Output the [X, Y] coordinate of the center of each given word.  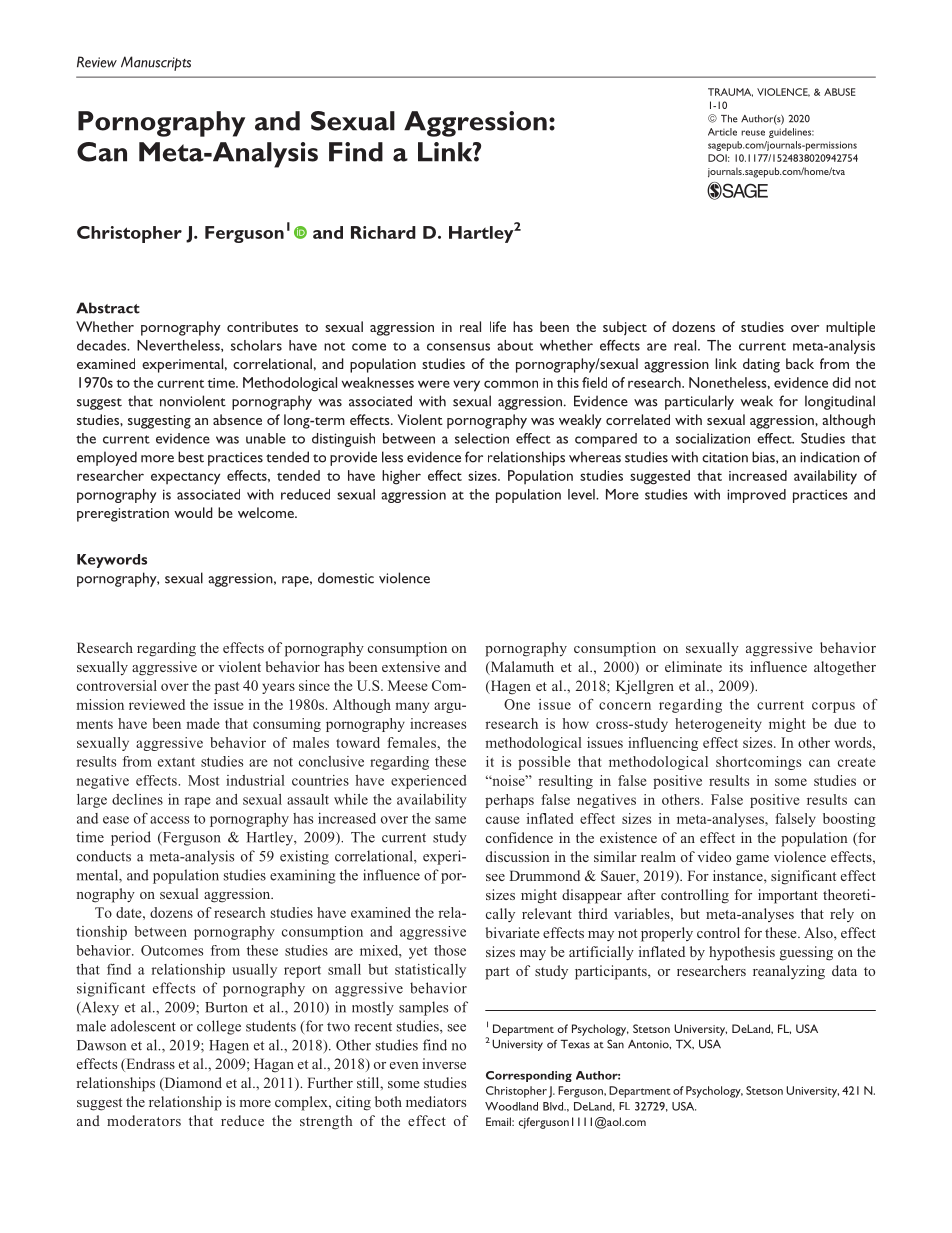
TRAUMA [730, 92]
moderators [144, 1120]
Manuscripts [156, 63]
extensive [411, 666]
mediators [436, 1101]
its [736, 666]
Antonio [649, 1044]
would [193, 512]
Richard [383, 232]
